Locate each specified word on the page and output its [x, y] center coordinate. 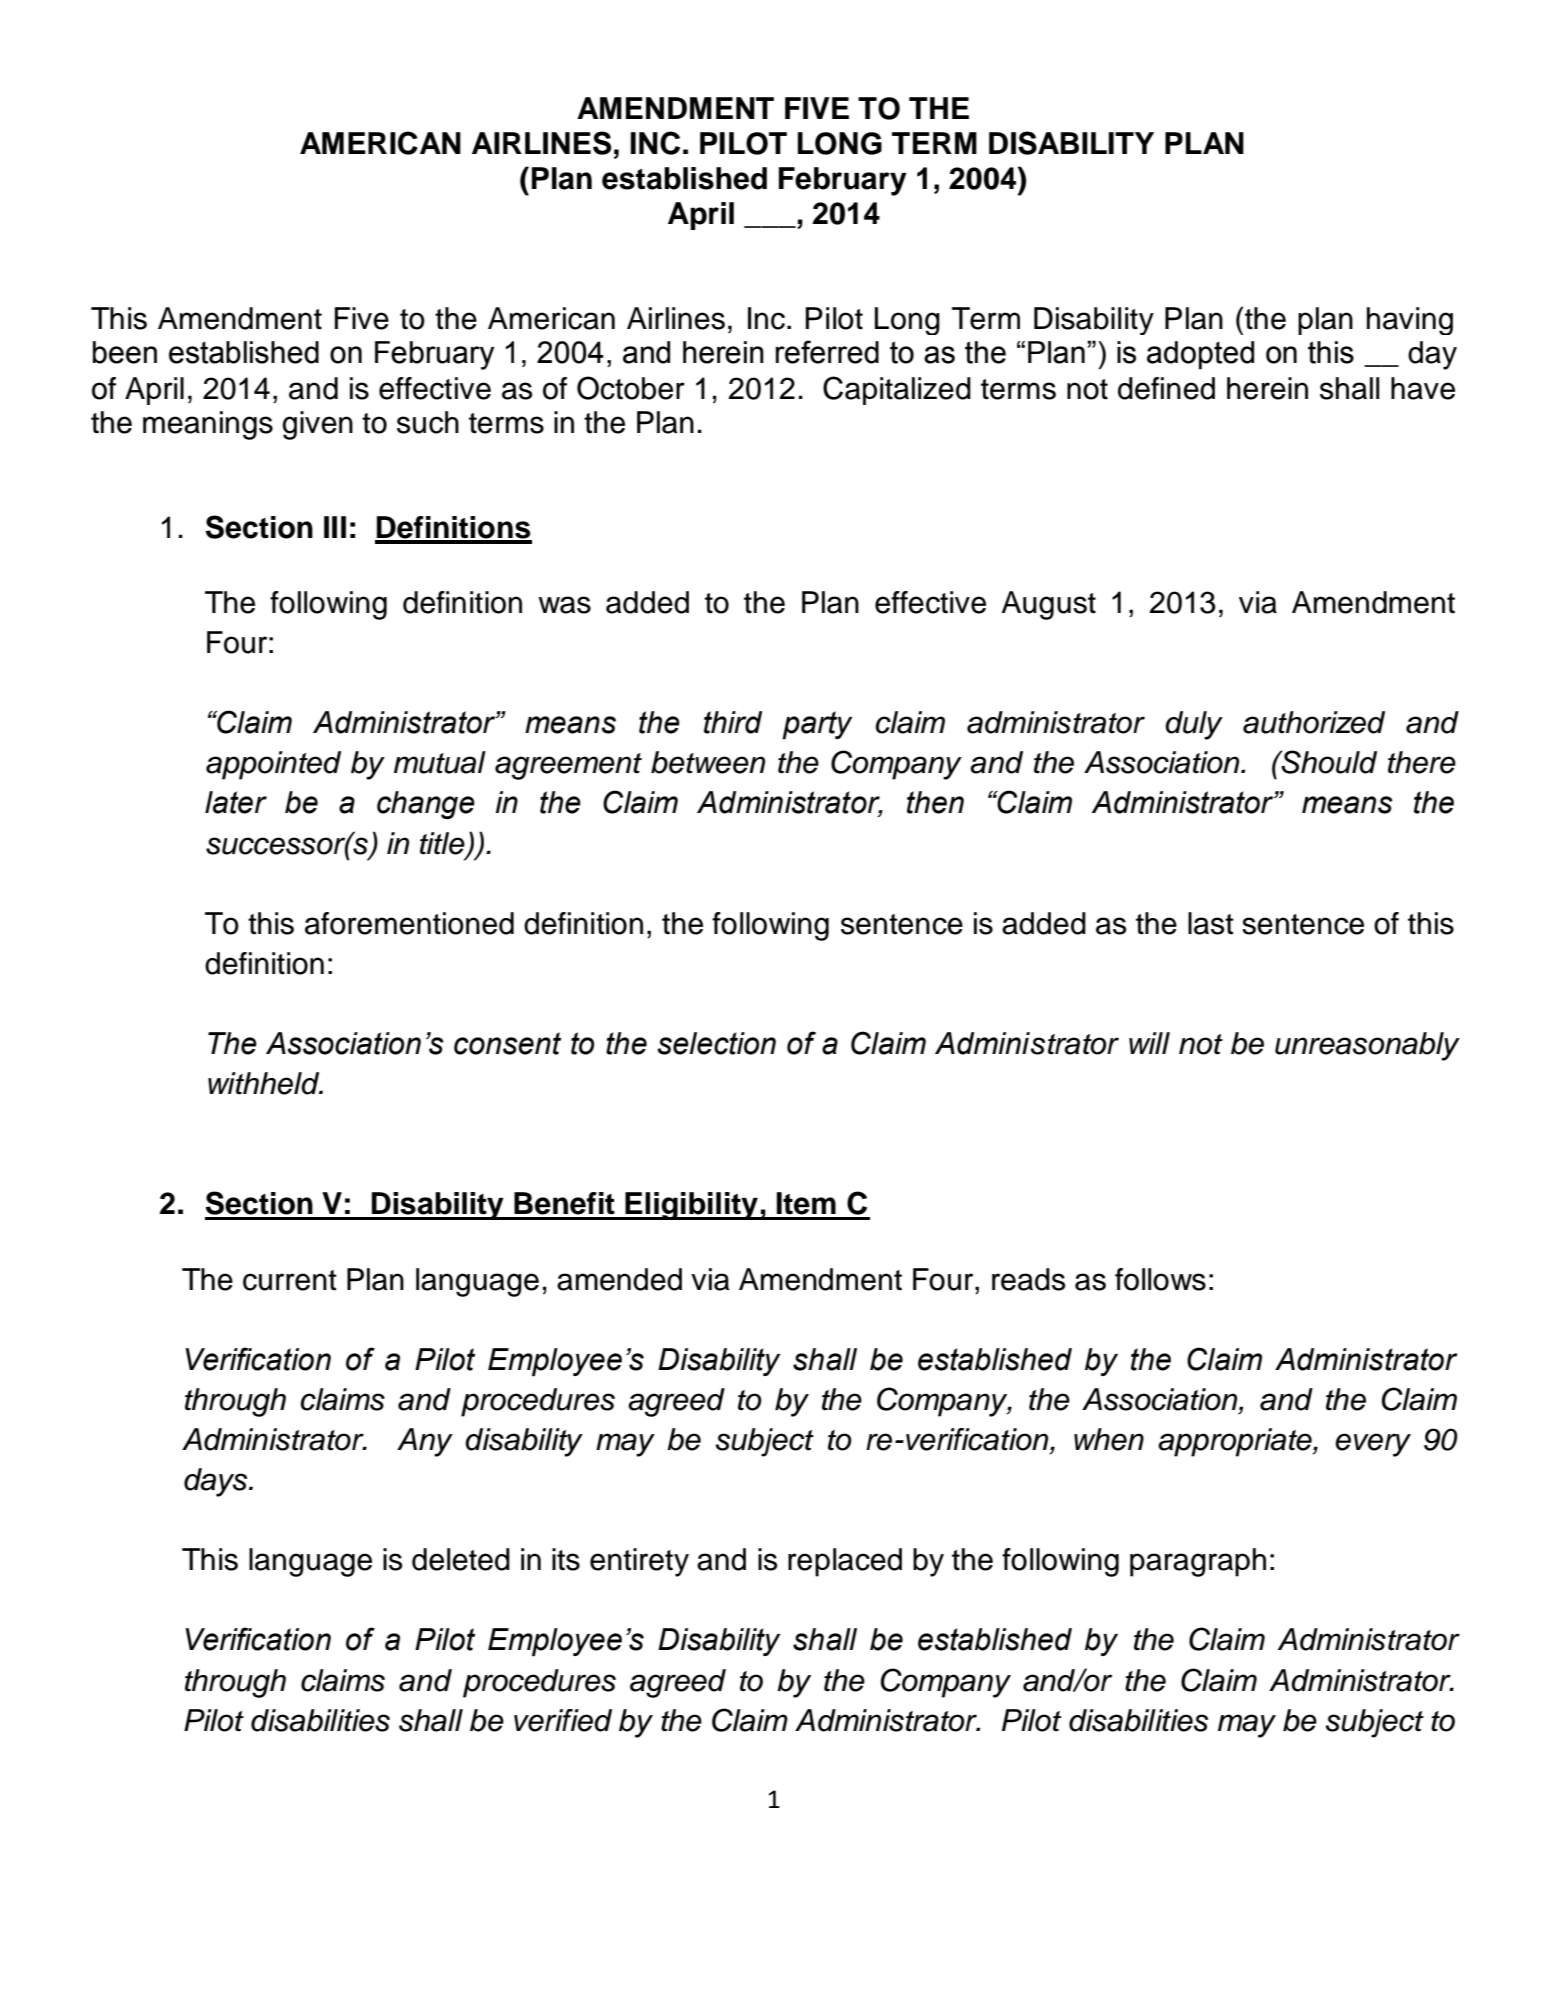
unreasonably [1367, 1046]
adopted [1200, 355]
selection [717, 1043]
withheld [265, 1083]
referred [827, 352]
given [317, 425]
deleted [461, 1559]
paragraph [1198, 1562]
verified [563, 1720]
